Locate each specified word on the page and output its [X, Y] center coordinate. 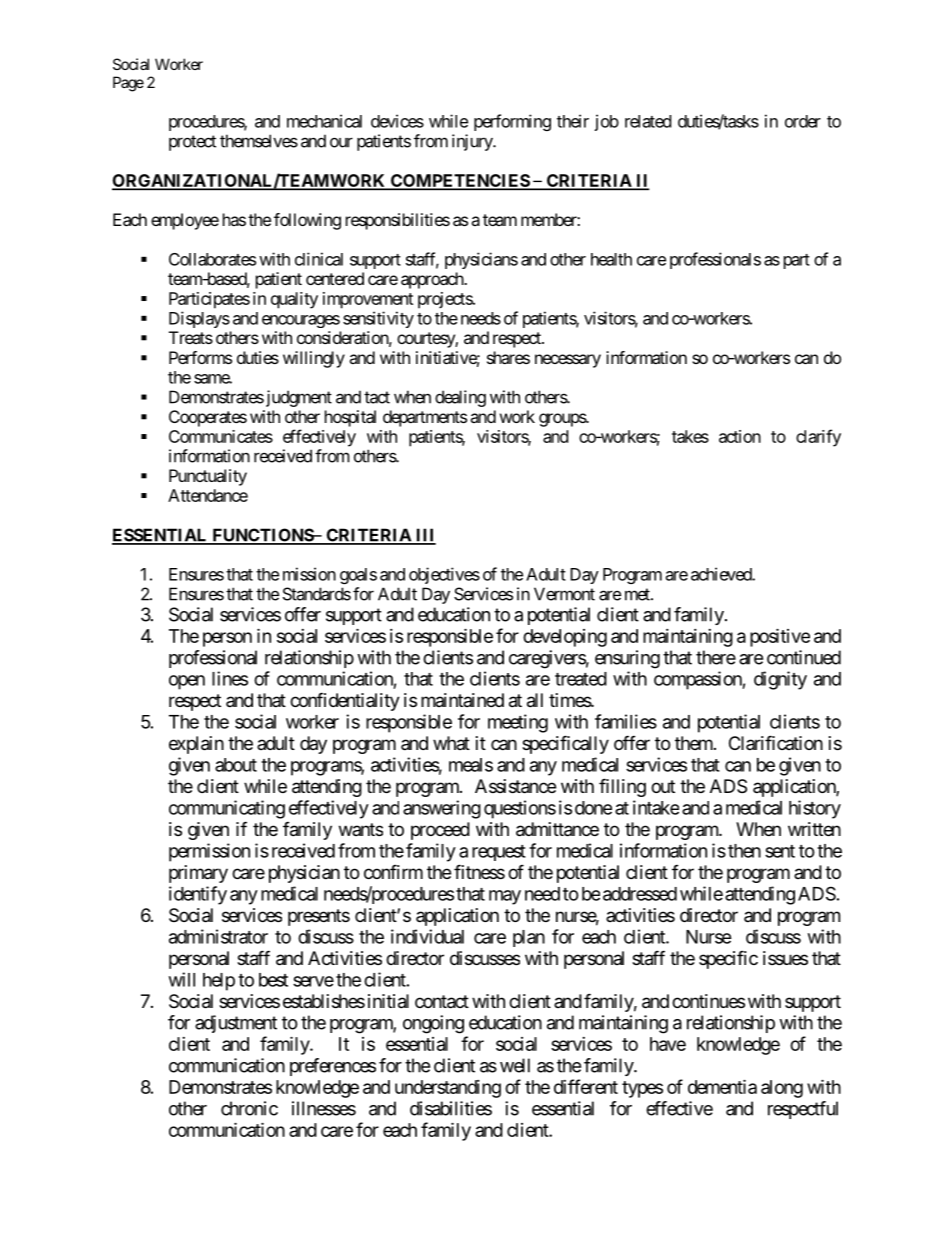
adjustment [236, 1024]
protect [192, 143]
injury [473, 142]
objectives [444, 575]
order [803, 121]
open [187, 682]
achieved [722, 574]
